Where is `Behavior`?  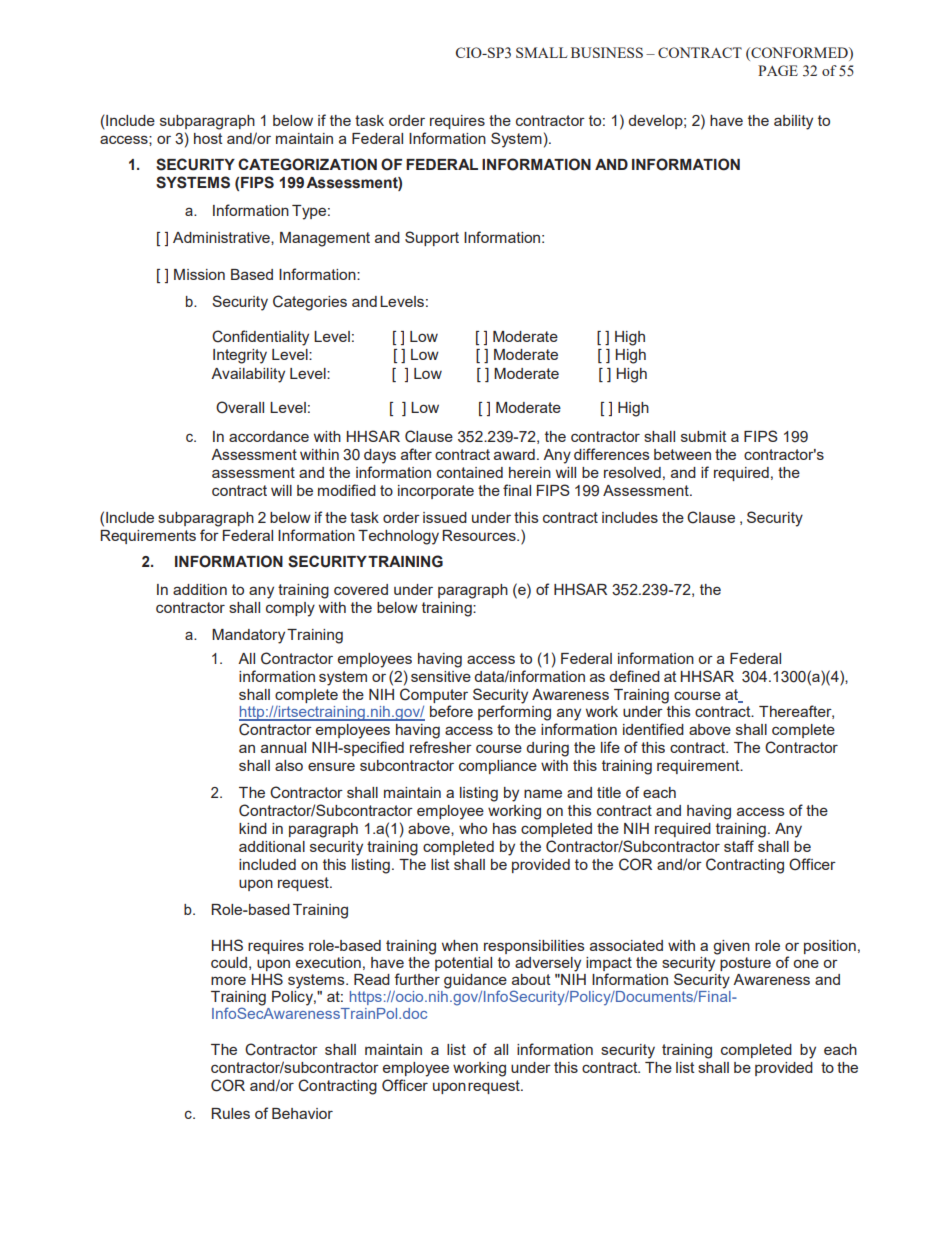 Behavior is located at coordinates (302, 1113).
